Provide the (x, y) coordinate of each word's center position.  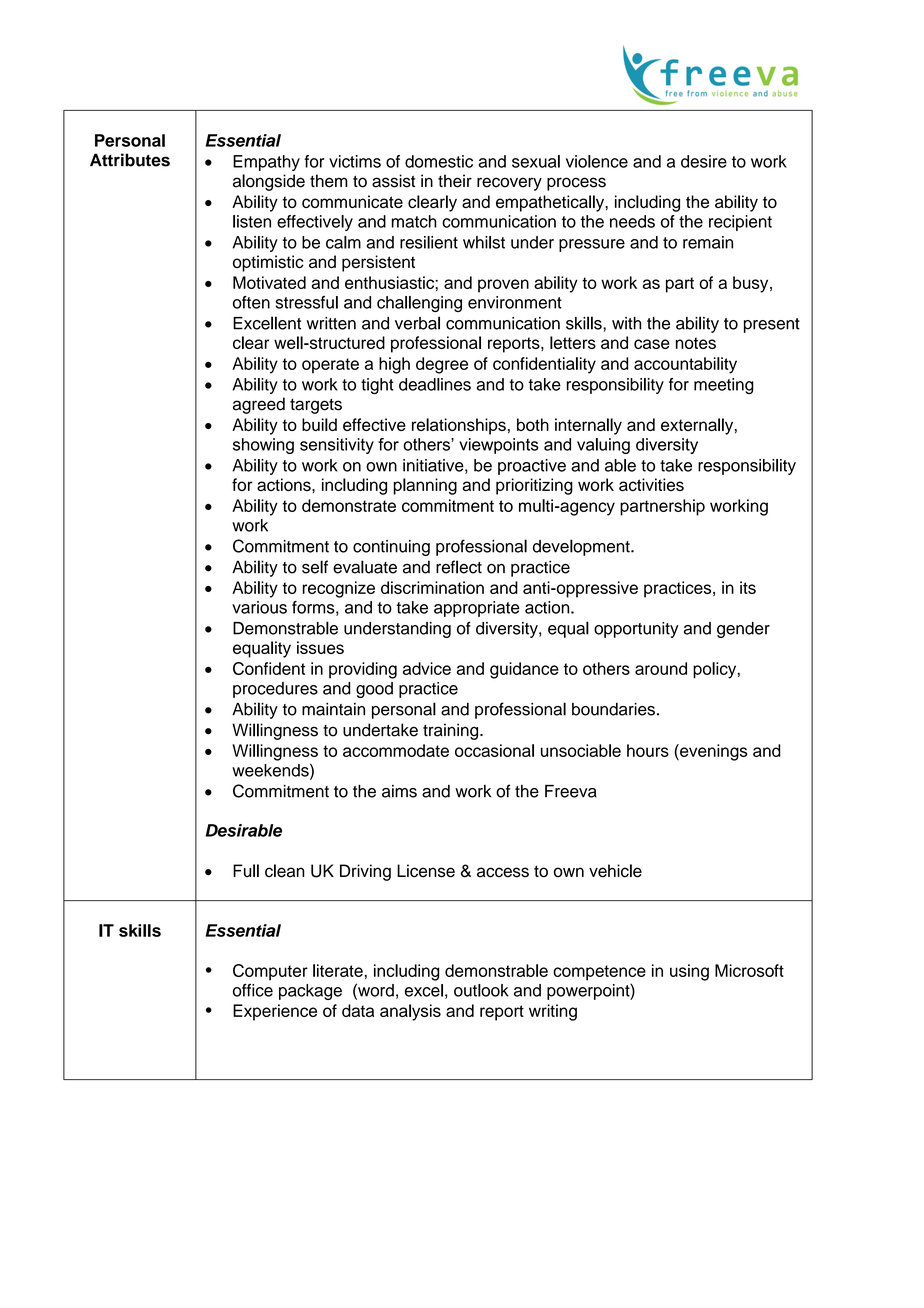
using (689, 972)
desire (704, 161)
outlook (481, 990)
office (253, 990)
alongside (269, 182)
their (455, 181)
